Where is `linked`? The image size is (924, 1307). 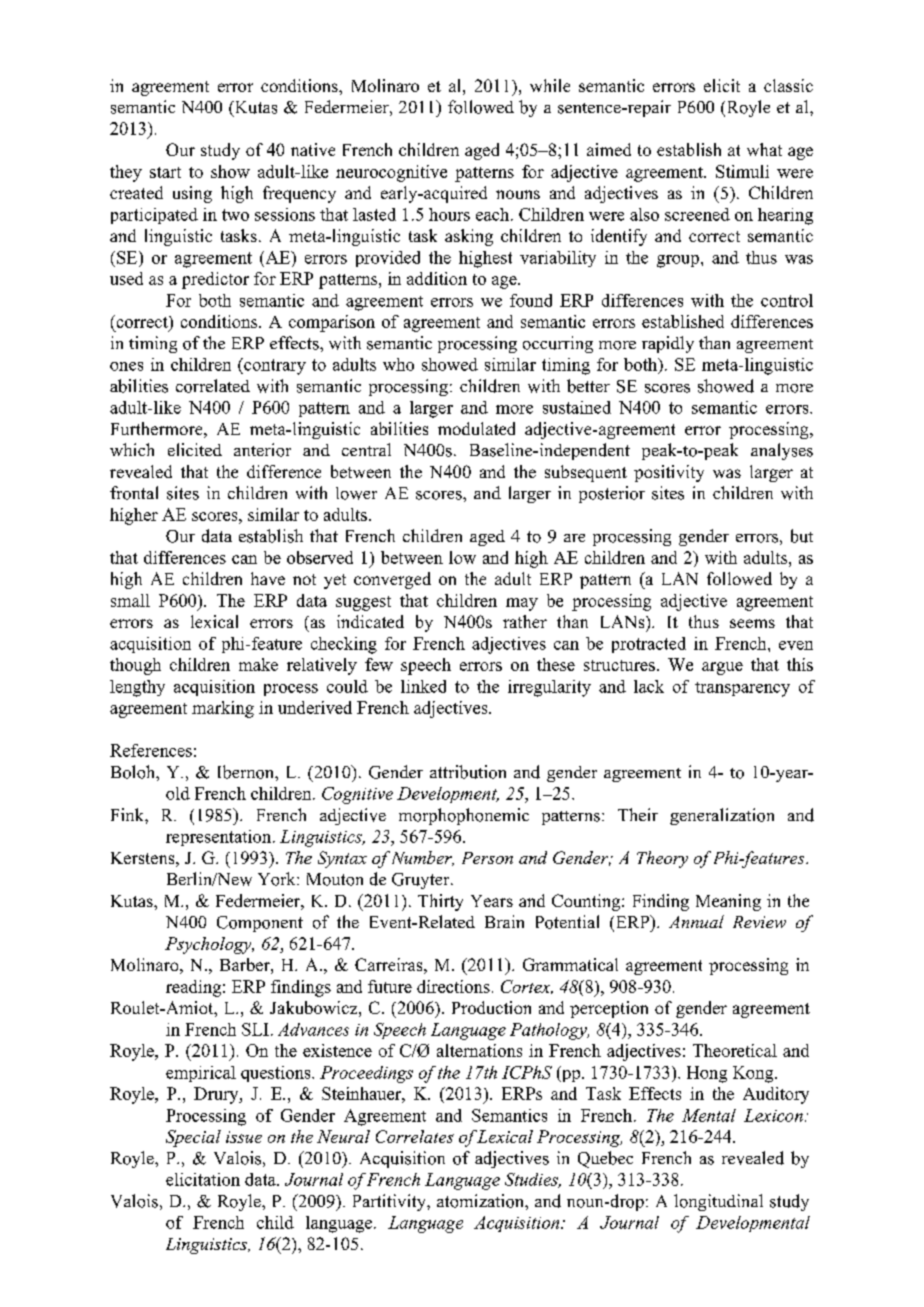
linked is located at coordinates (423, 686).
